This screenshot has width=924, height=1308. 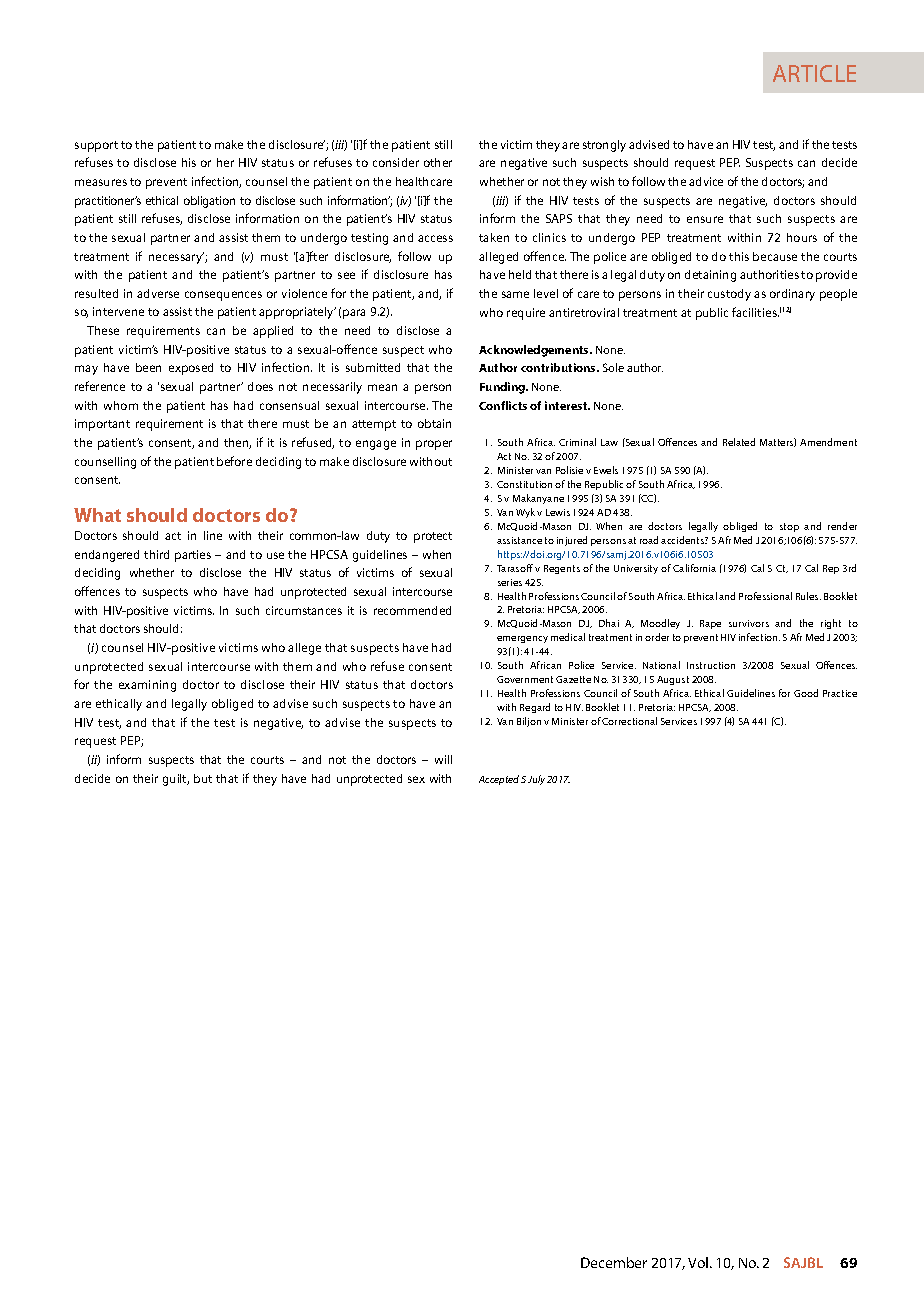 What do you see at coordinates (525, 679) in the screenshot?
I see `Government` at bounding box center [525, 679].
